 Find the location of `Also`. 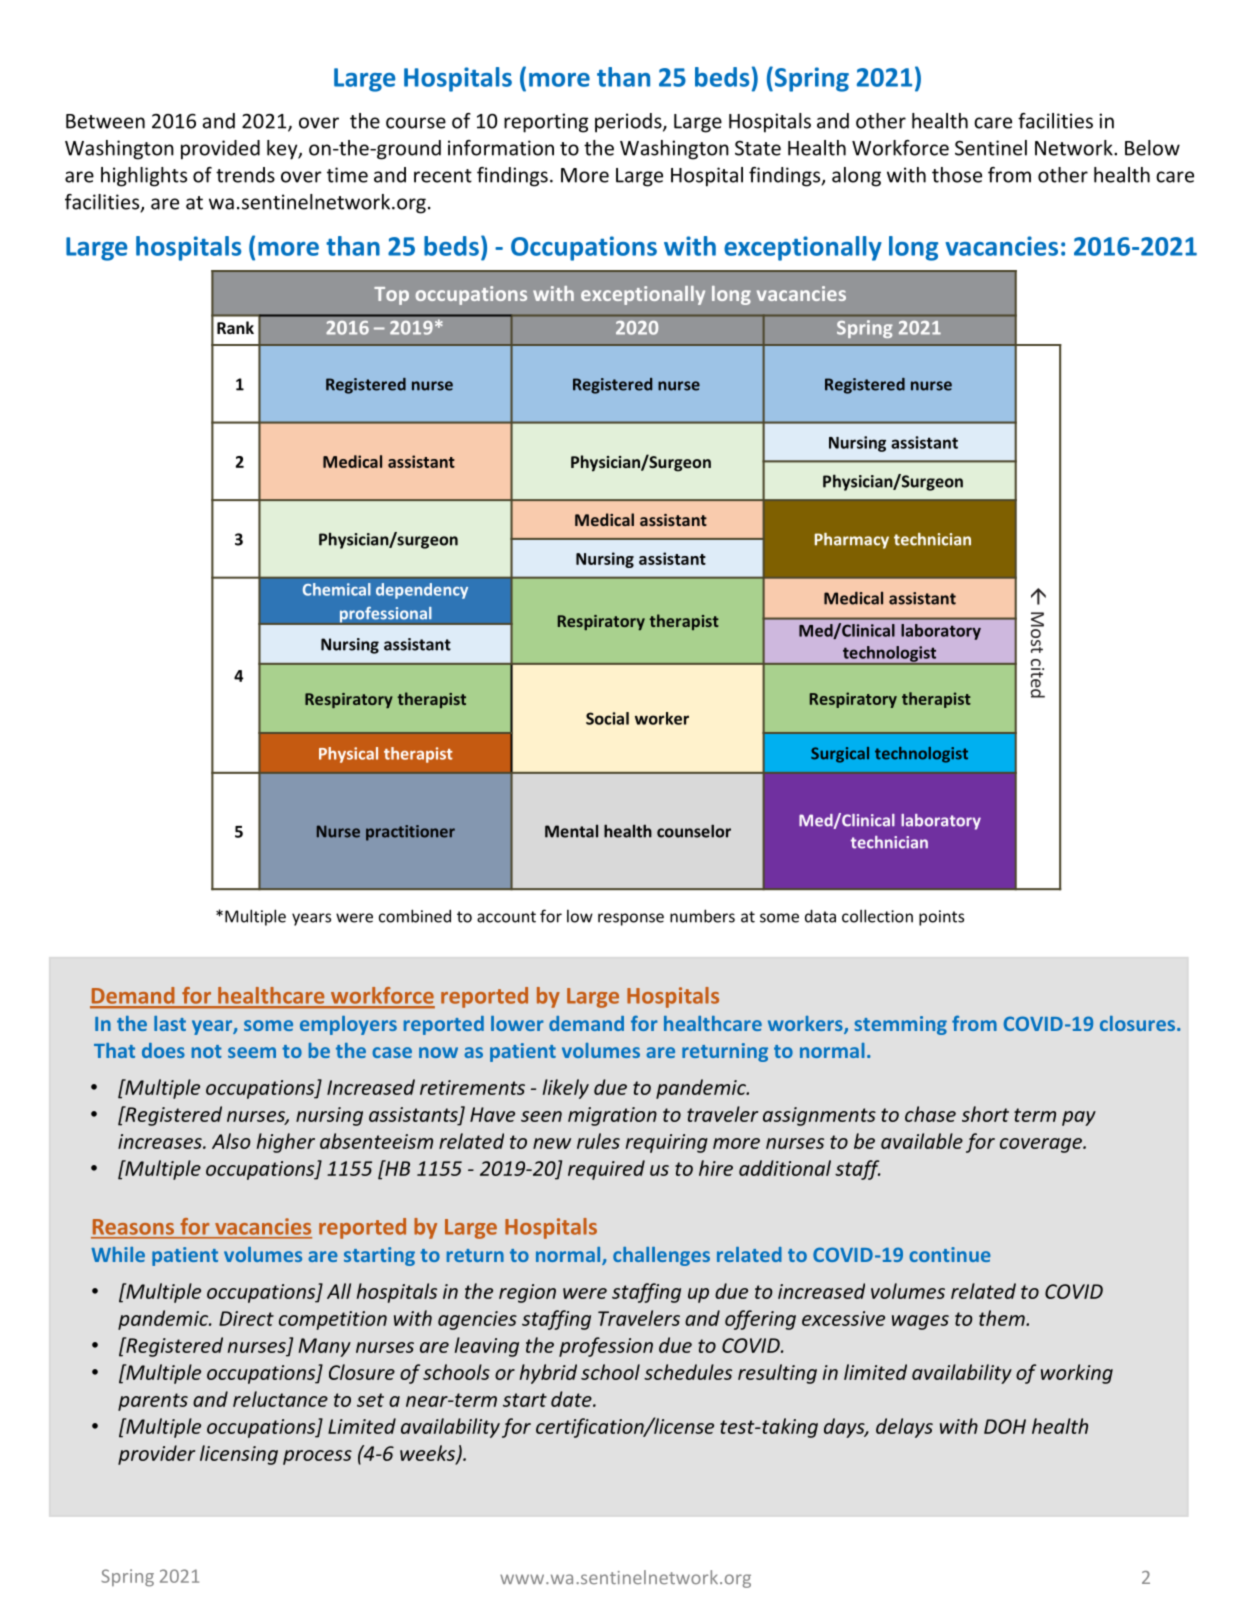

Also is located at coordinates (231, 1141).
